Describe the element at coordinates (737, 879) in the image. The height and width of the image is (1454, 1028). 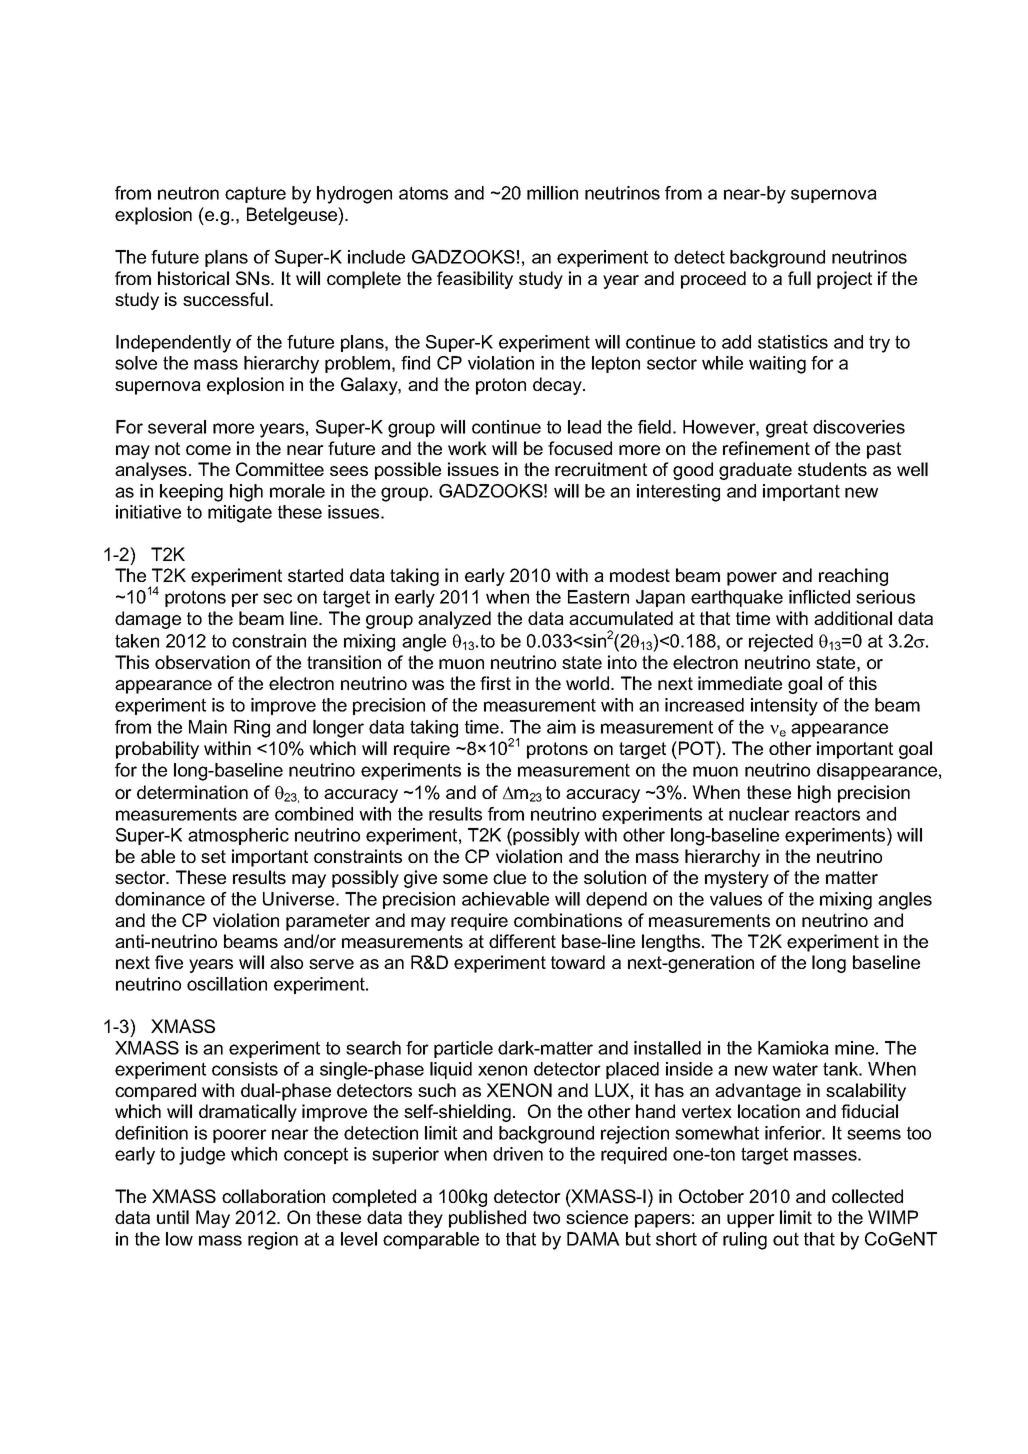
I see `mystery` at that location.
